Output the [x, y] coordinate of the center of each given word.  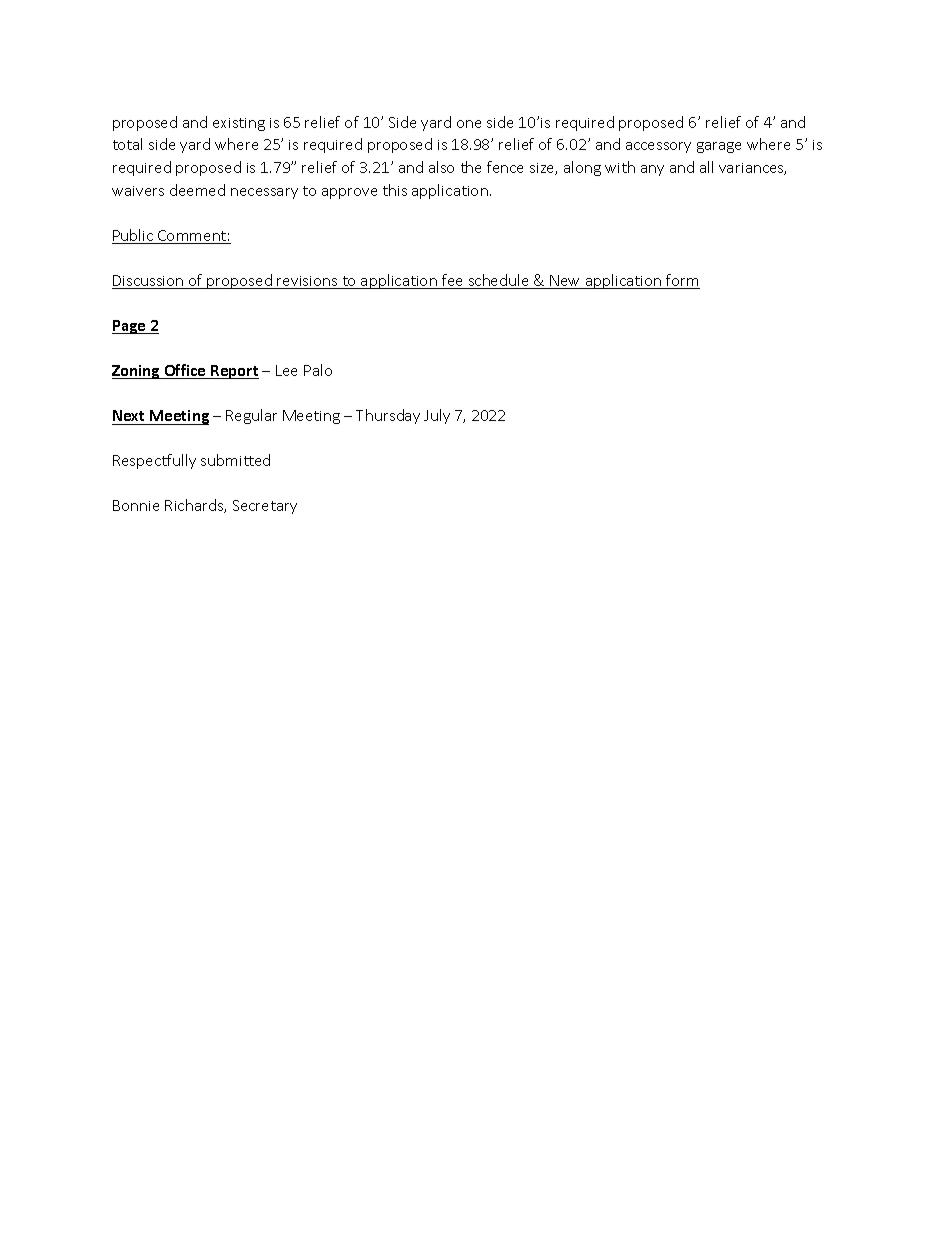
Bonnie [136, 505]
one [469, 124]
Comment [192, 237]
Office [185, 371]
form [682, 281]
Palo [318, 370]
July [437, 416]
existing [239, 124]
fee [453, 281]
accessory [658, 147]
